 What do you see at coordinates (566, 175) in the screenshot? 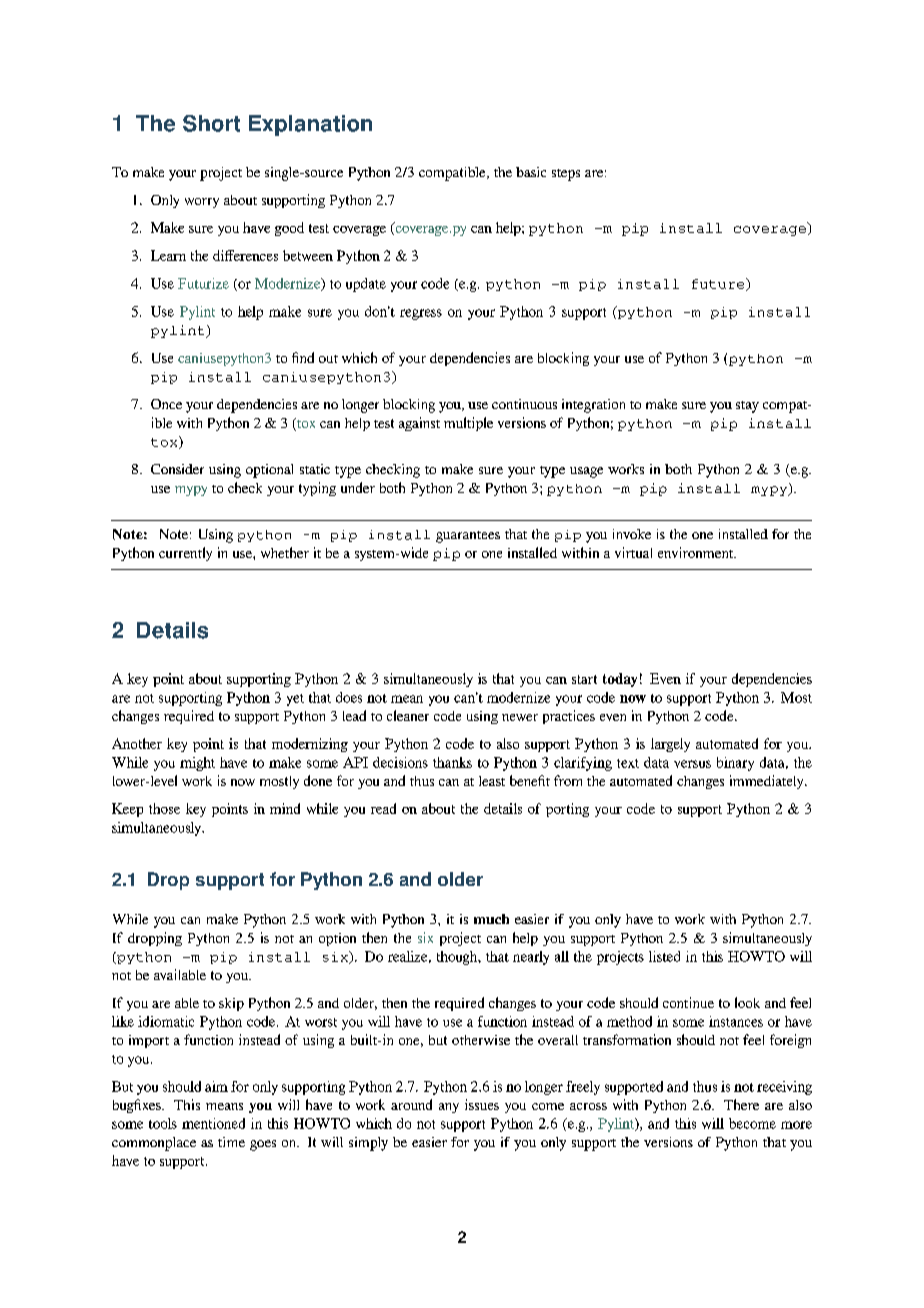
I see `steps` at bounding box center [566, 175].
